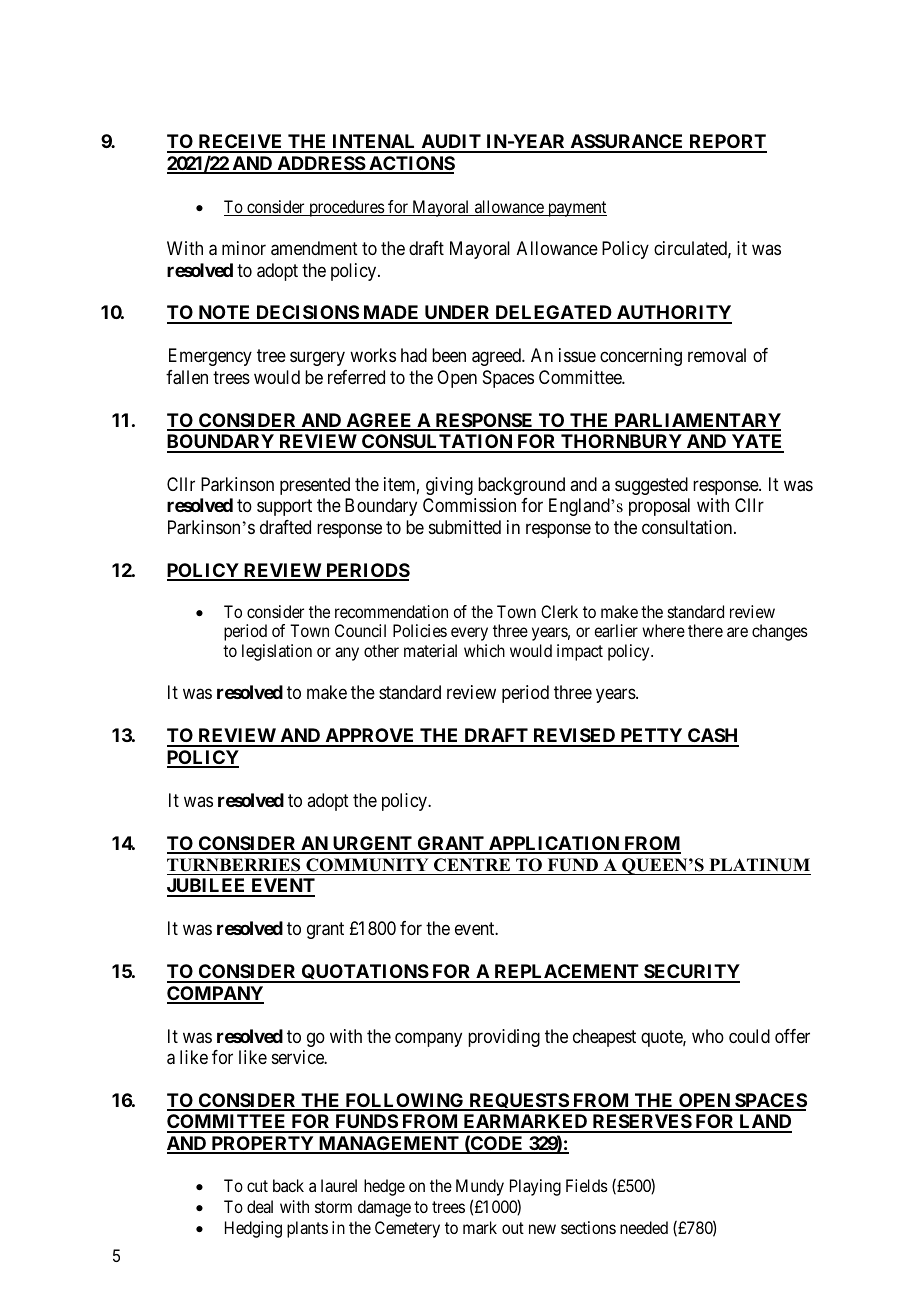  I want to click on AUDIT, so click(451, 143).
